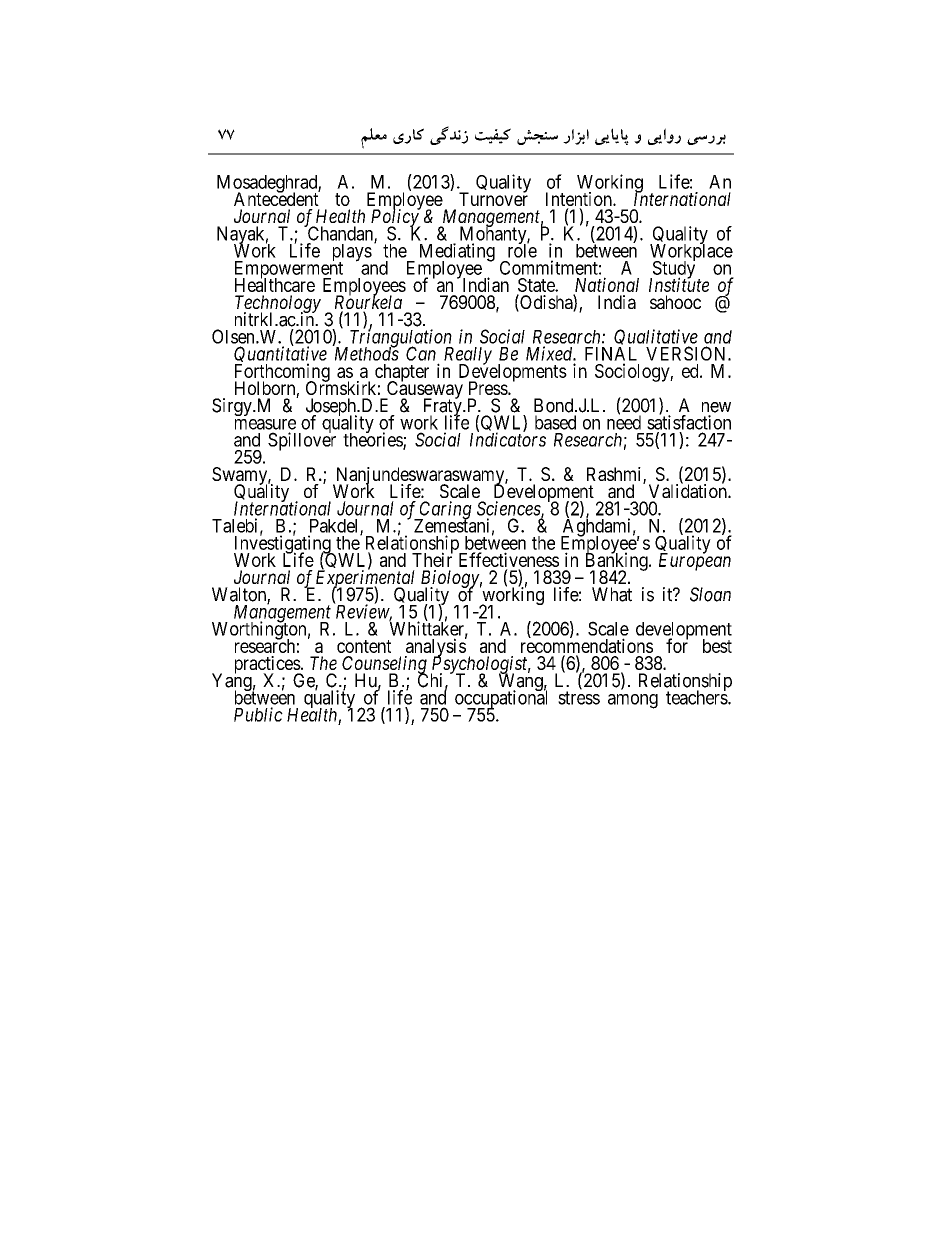 The image size is (952, 1233). I want to click on Public, so click(258, 714).
